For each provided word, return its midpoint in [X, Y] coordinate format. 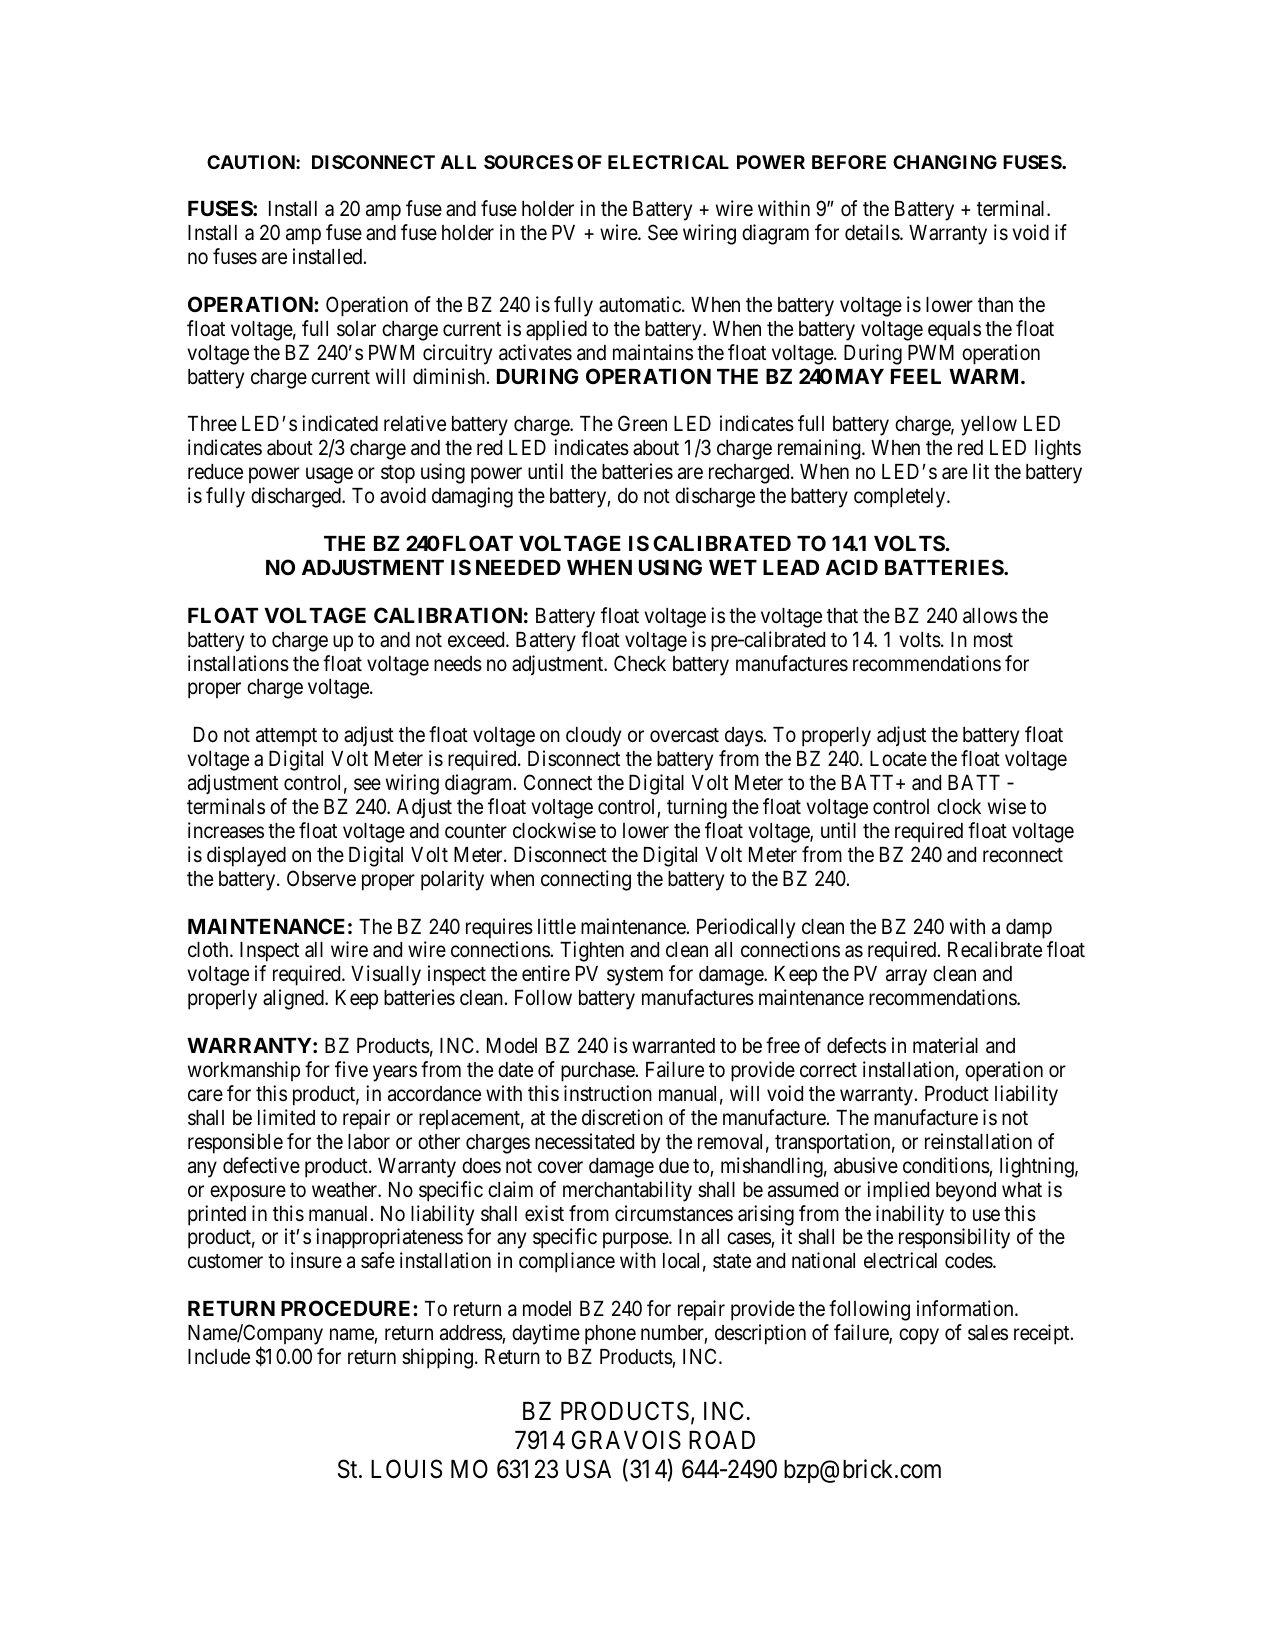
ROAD [722, 1440]
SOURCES [528, 162]
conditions [946, 1165]
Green [642, 423]
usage [329, 476]
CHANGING [945, 162]
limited [286, 1117]
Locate [898, 759]
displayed [246, 856]
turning [697, 808]
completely [901, 498]
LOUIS [406, 1469]
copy [919, 1336]
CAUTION [252, 162]
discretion [622, 1117]
